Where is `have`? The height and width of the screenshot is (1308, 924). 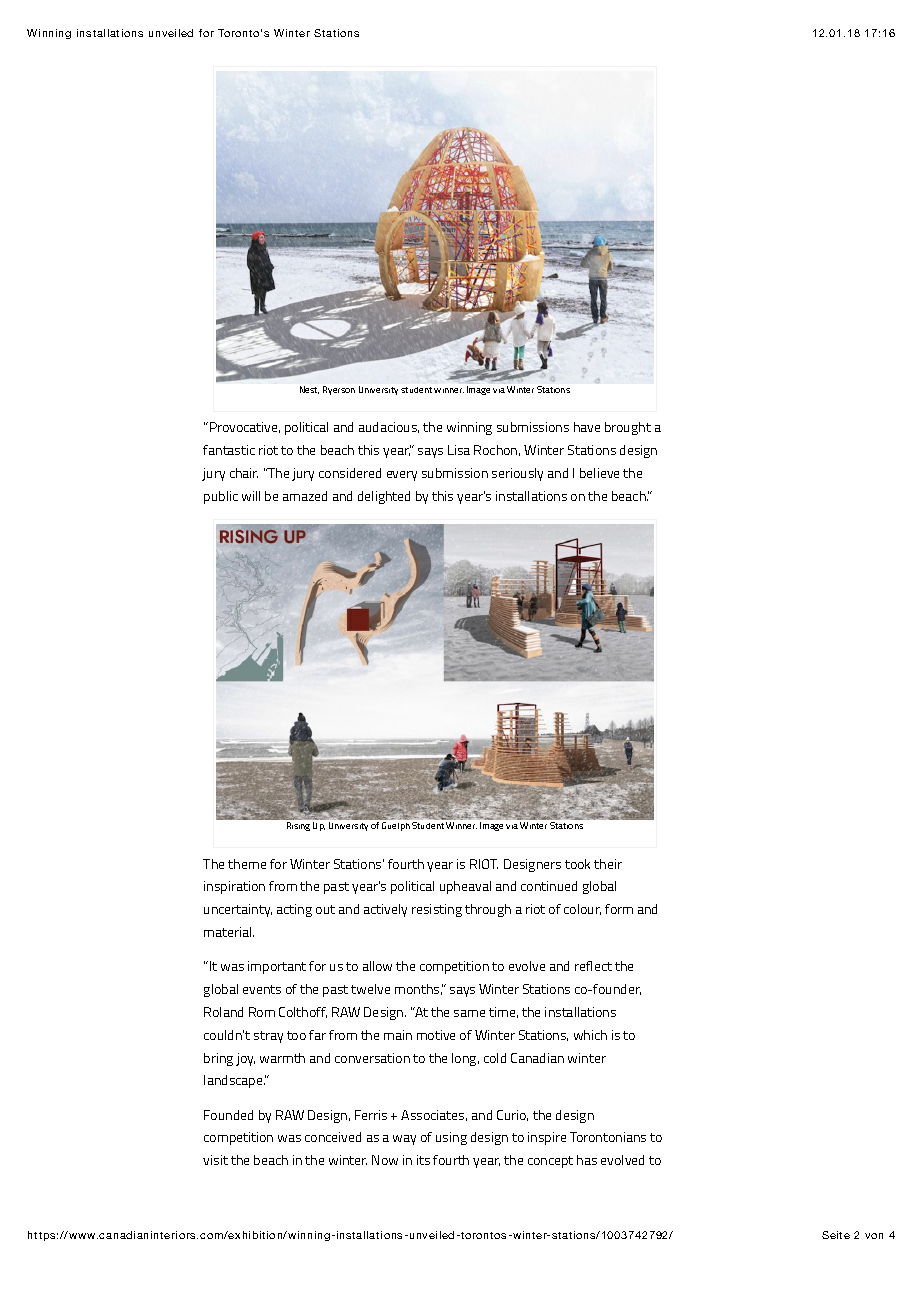
have is located at coordinates (587, 427).
